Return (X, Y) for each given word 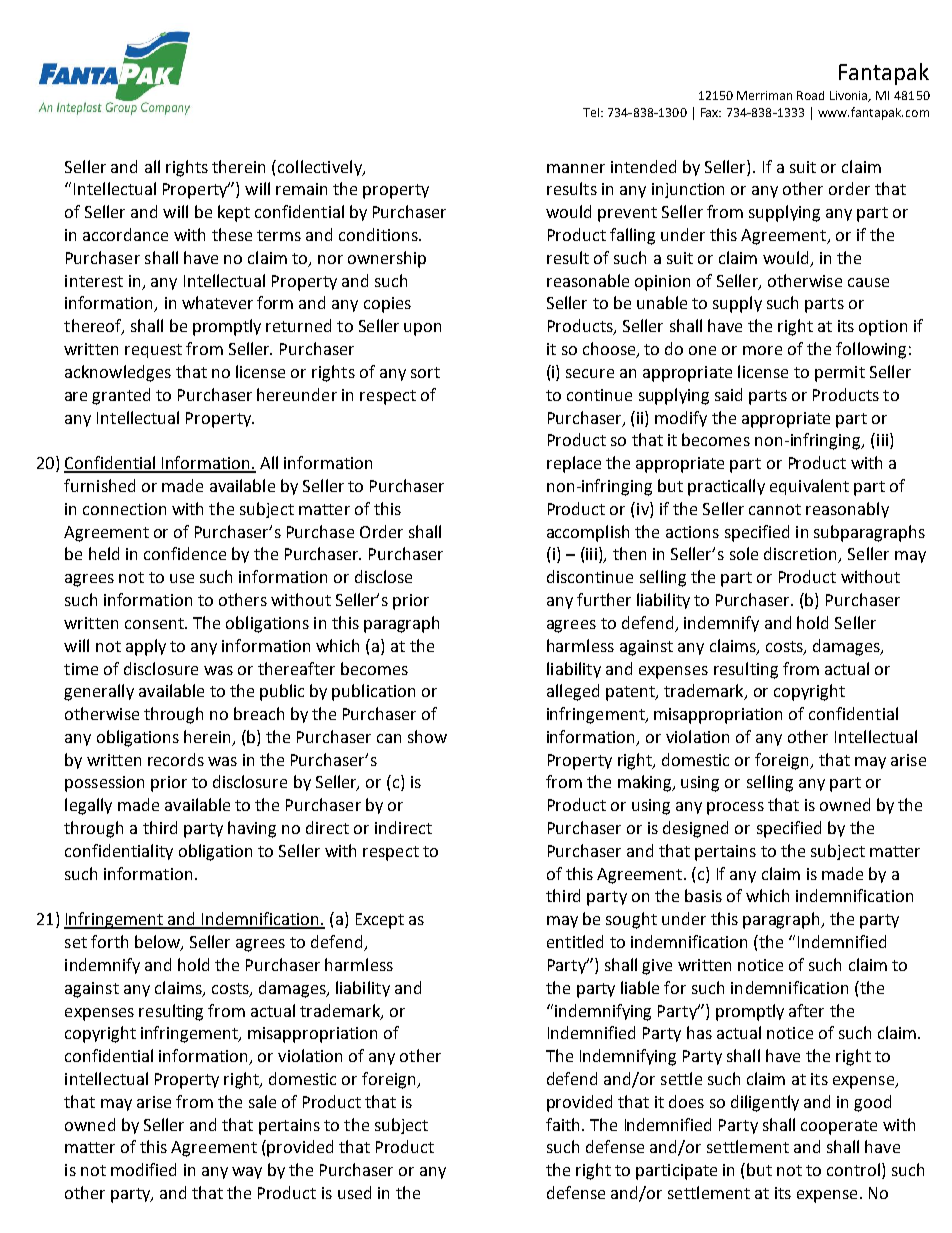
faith (562, 1124)
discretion (802, 555)
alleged (573, 692)
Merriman (764, 95)
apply (146, 647)
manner (576, 168)
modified (143, 1169)
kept (234, 213)
